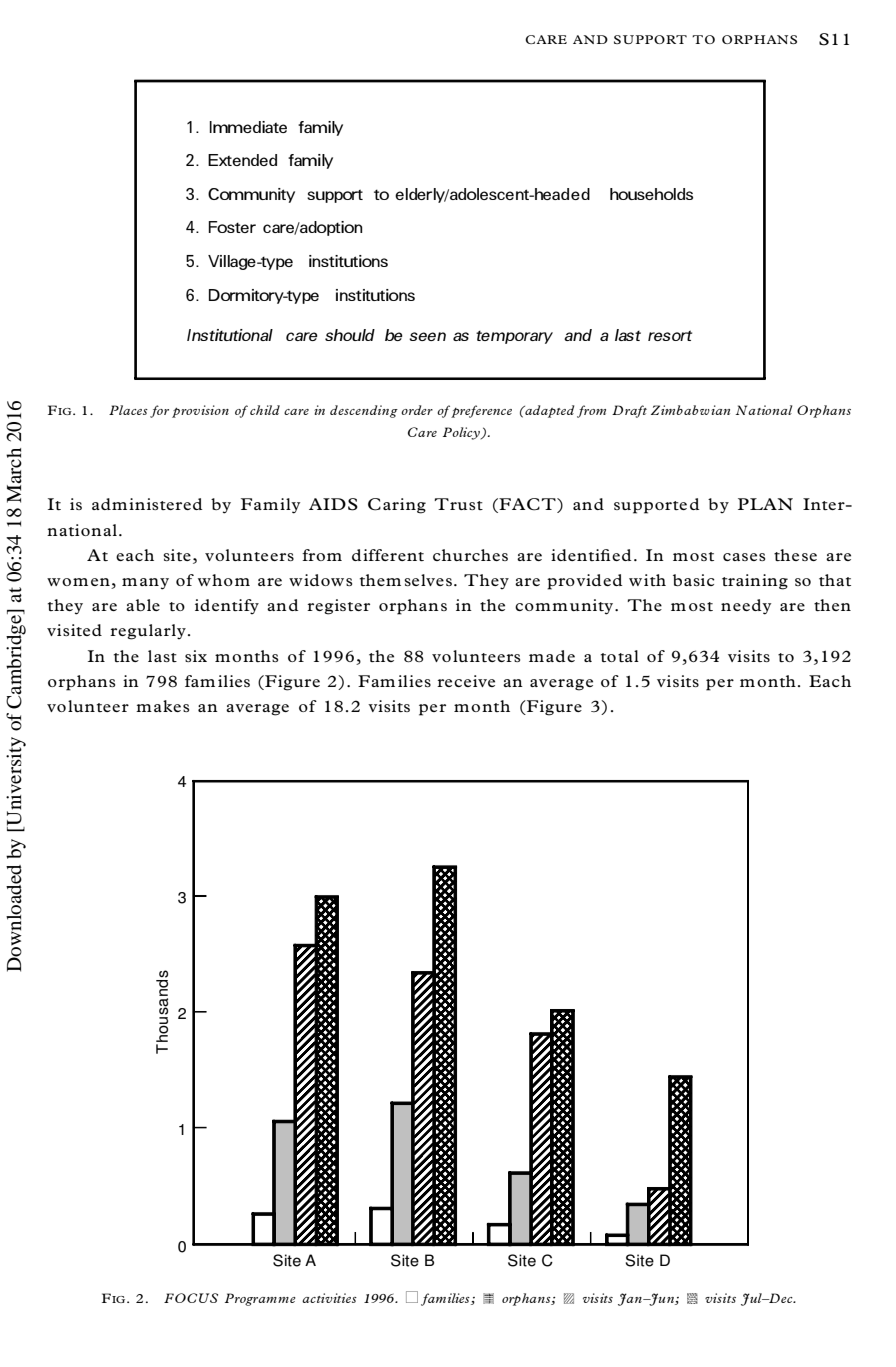 This screenshot has width=896, height=1367. Describe the element at coordinates (746, 607) in the screenshot. I see `needy` at that location.
